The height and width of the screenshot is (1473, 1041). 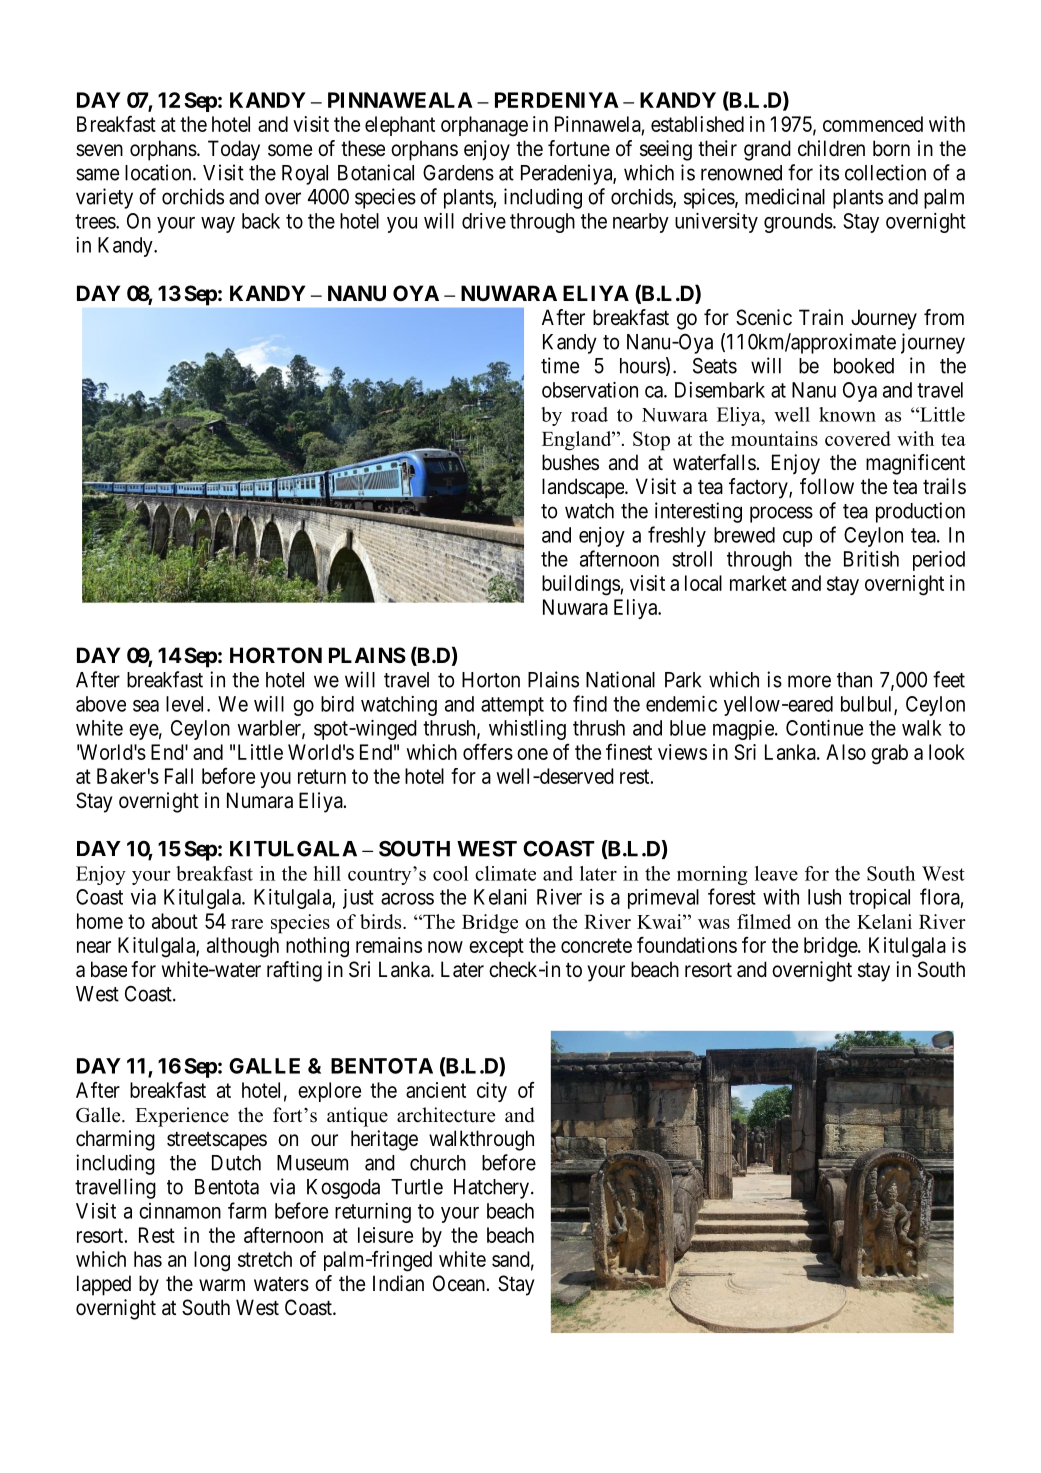 I want to click on Today, so click(x=234, y=150).
